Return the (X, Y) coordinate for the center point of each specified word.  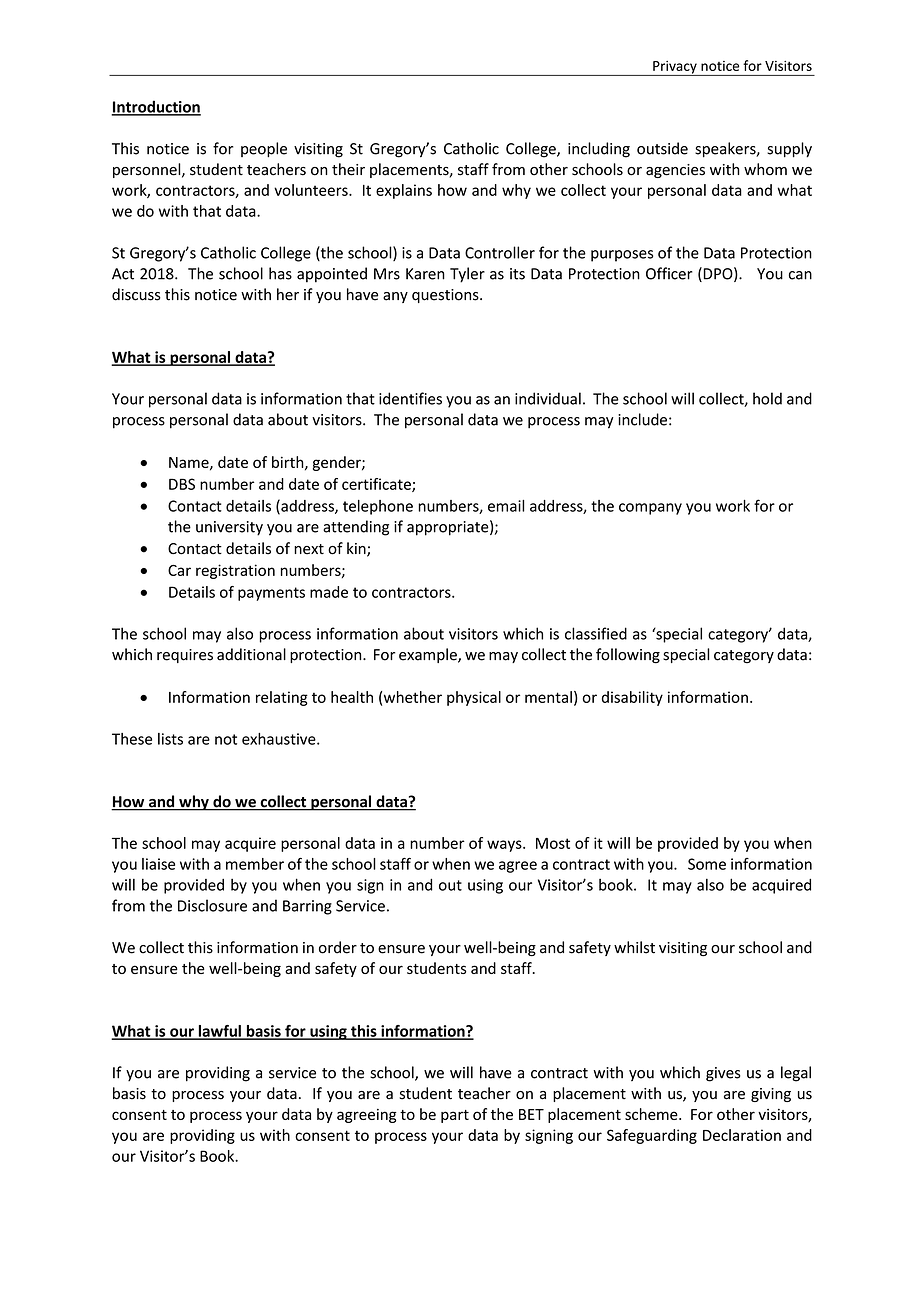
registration (235, 571)
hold (767, 398)
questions (446, 296)
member (255, 864)
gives (723, 1074)
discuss (136, 294)
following (628, 656)
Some (707, 864)
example (429, 655)
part (455, 1116)
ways (505, 846)
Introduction (156, 107)
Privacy (675, 68)
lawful (219, 1032)
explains (404, 191)
